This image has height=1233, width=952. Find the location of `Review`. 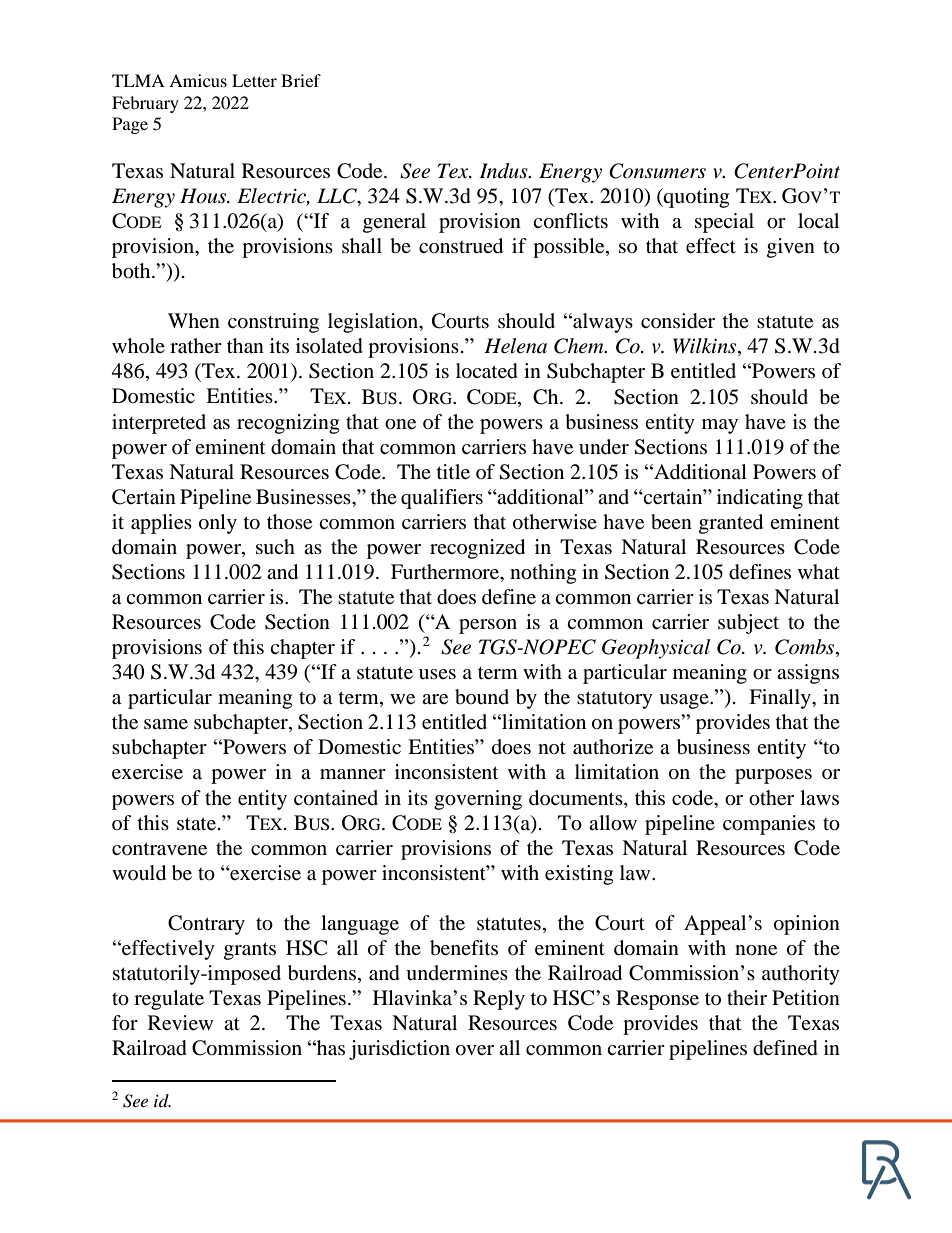

Review is located at coordinates (180, 1023).
